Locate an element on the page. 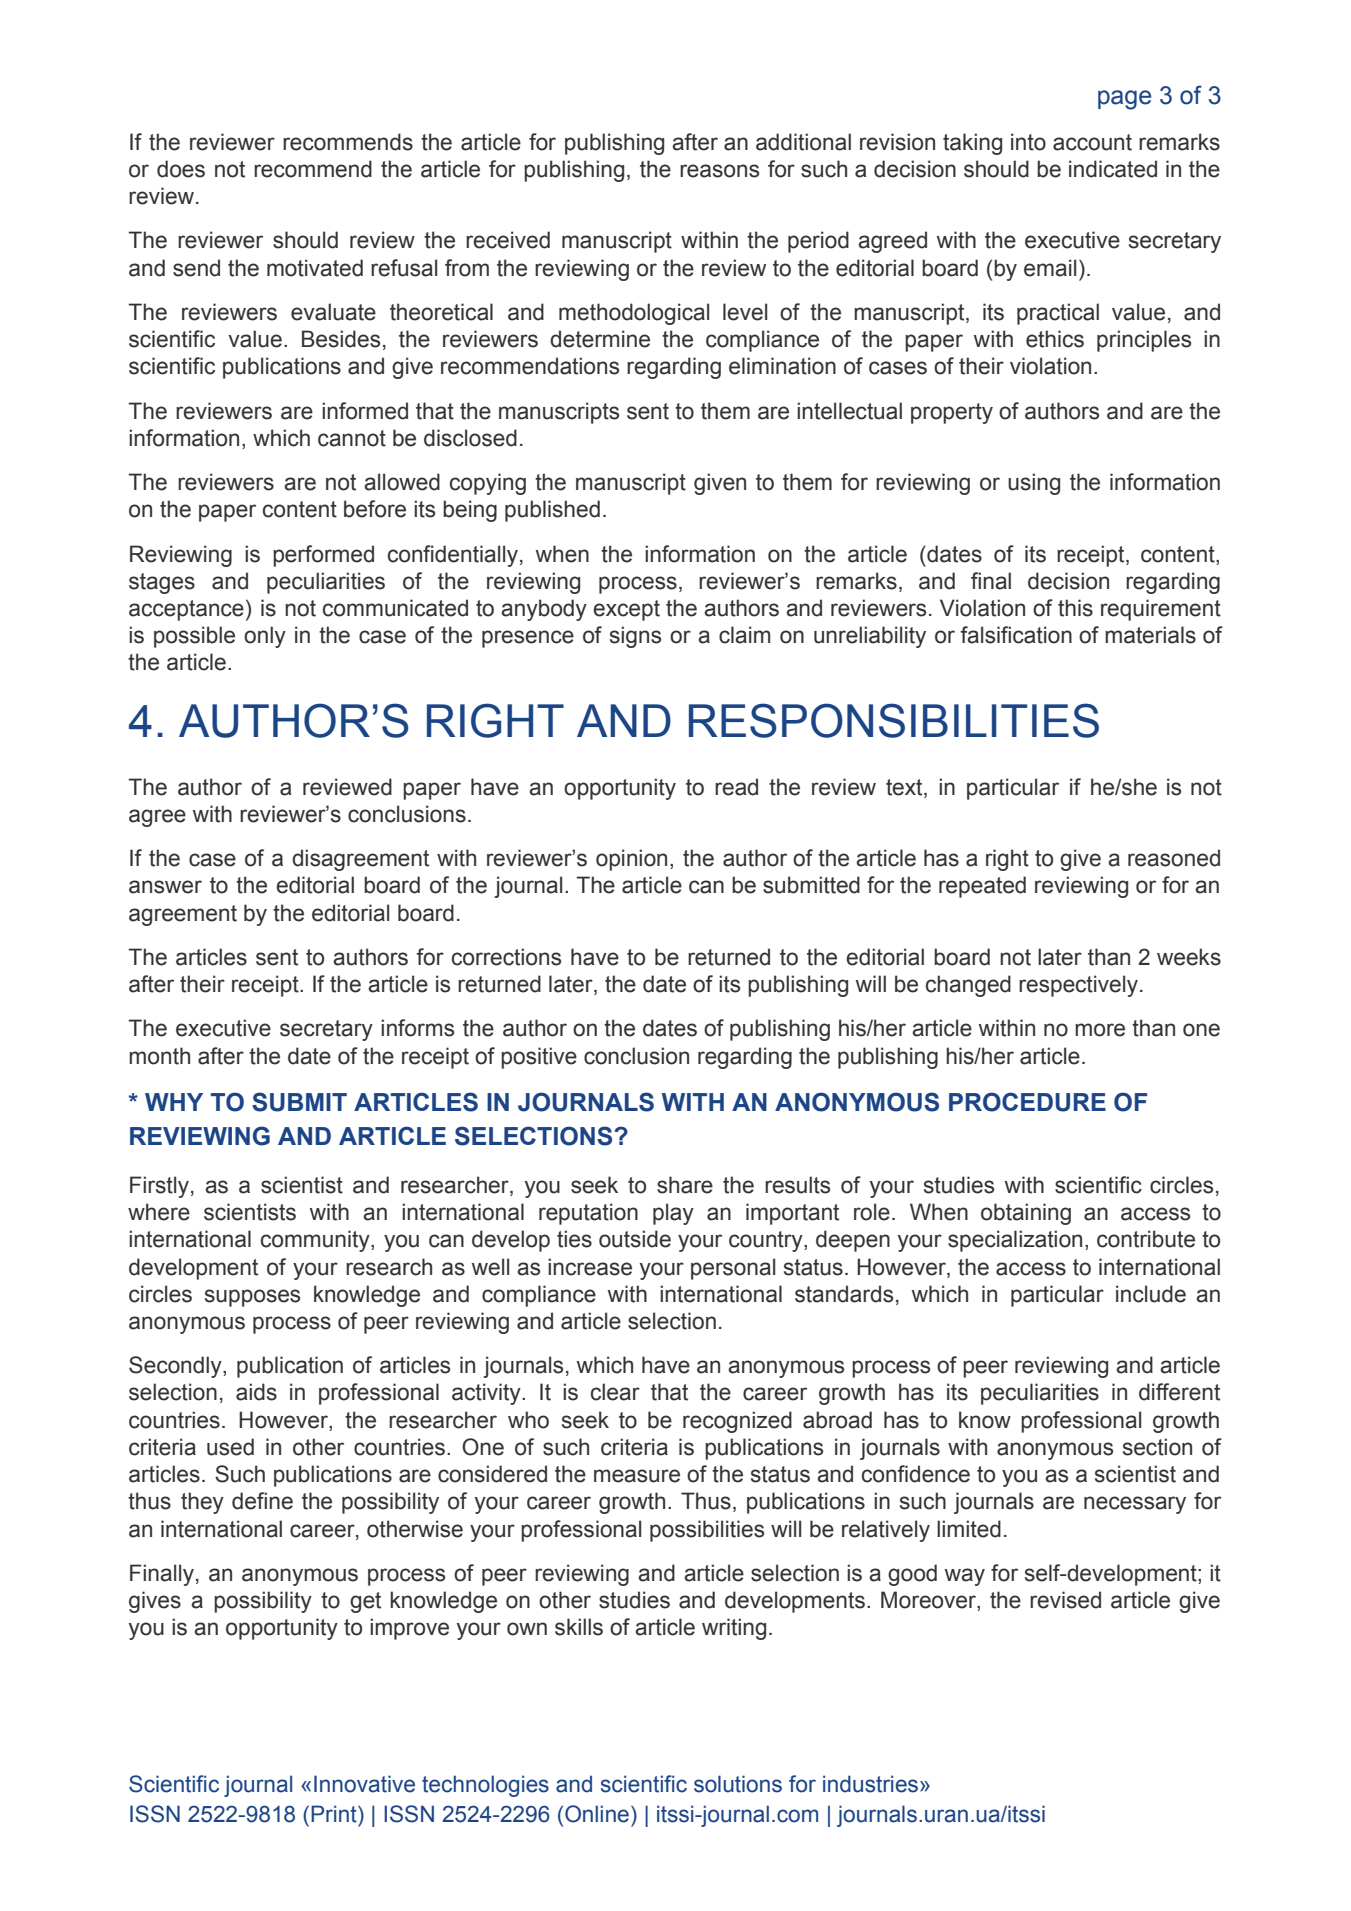 Image resolution: width=1351 pixels, height=1911 pixels. falsification is located at coordinates (1016, 635).
